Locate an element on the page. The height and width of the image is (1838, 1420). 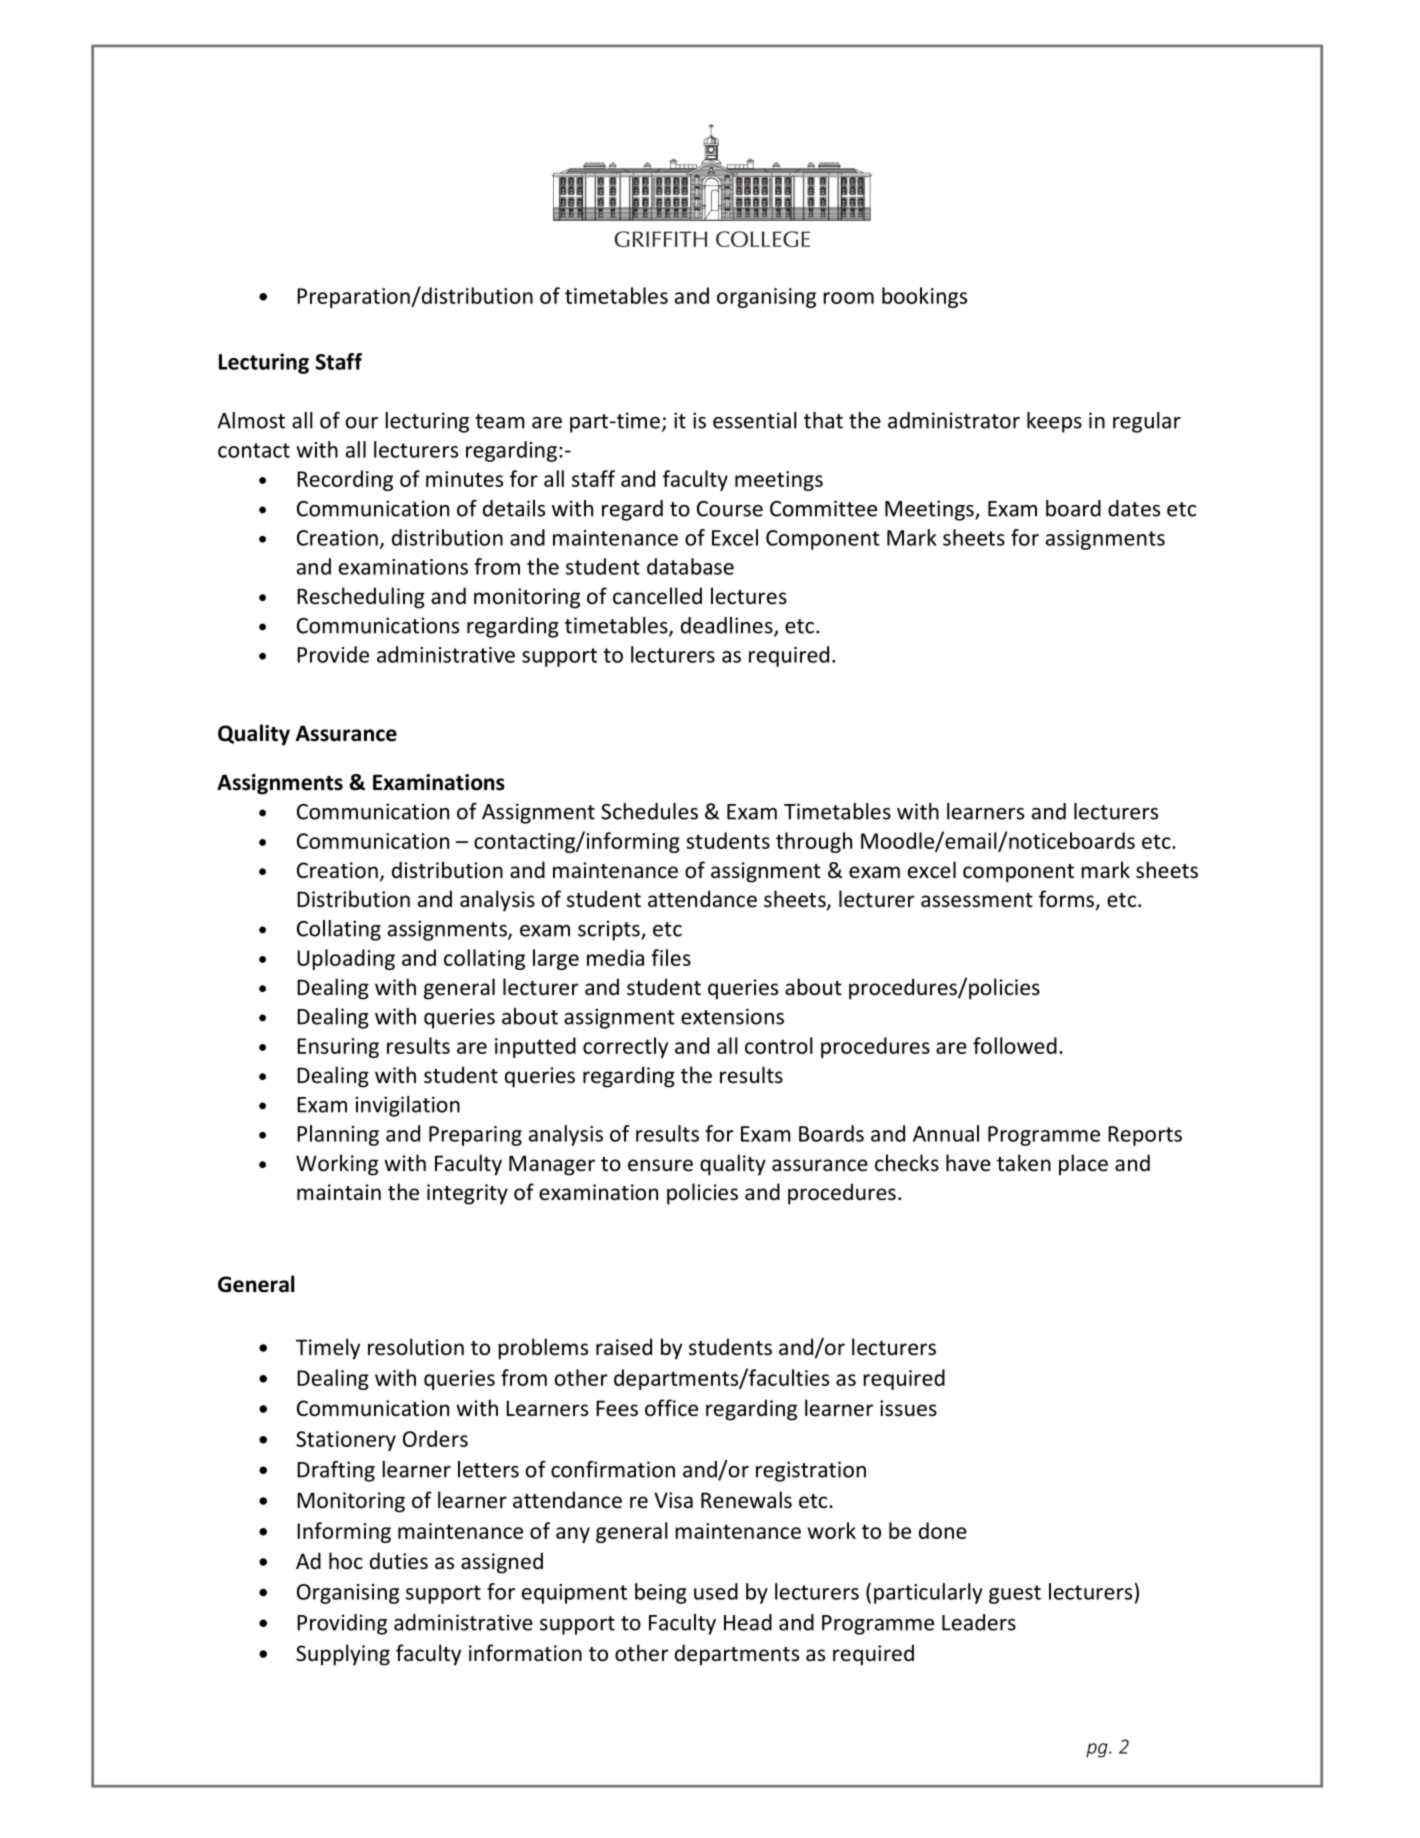
keeps is located at coordinates (1054, 422).
